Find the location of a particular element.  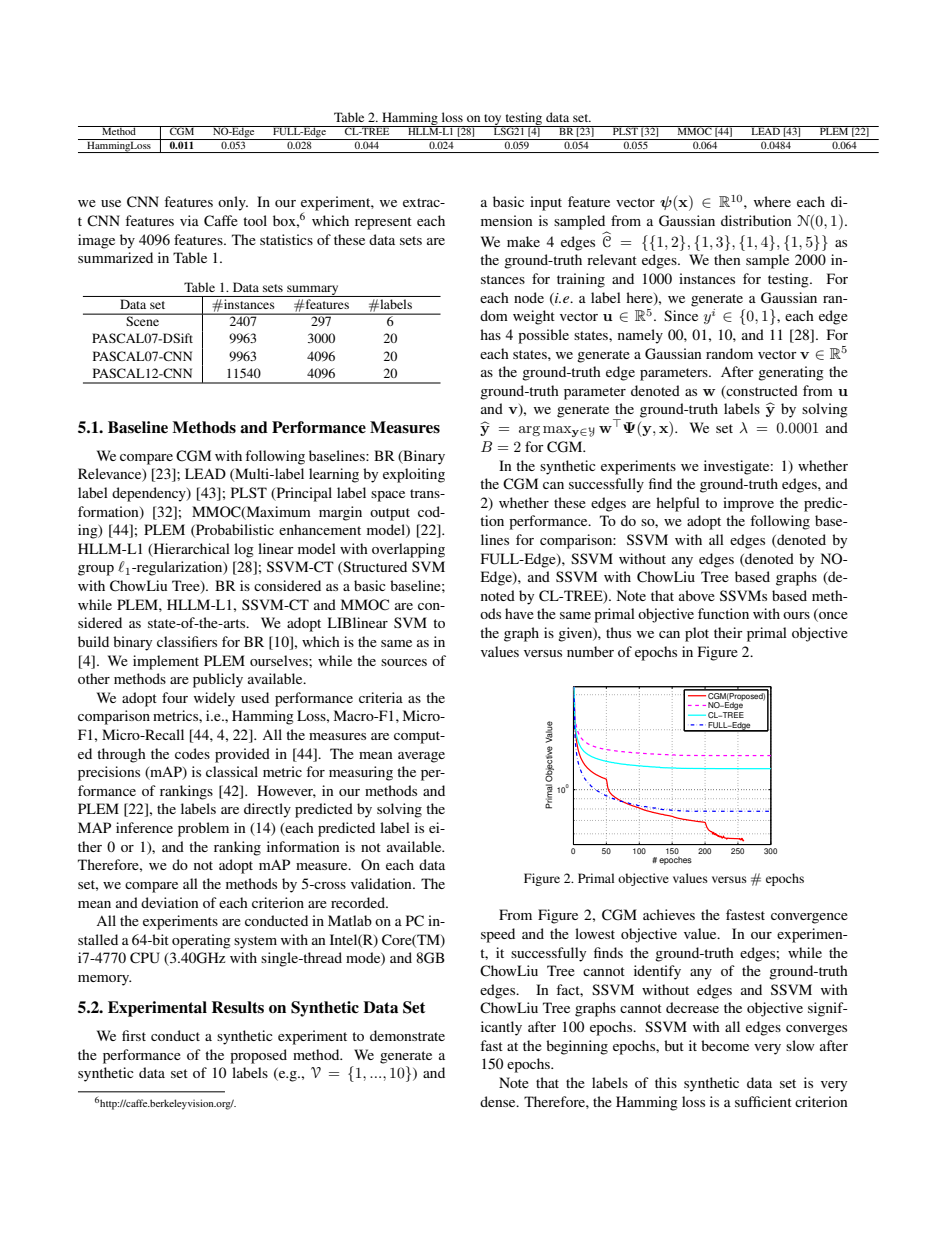

has is located at coordinates (490, 334).
